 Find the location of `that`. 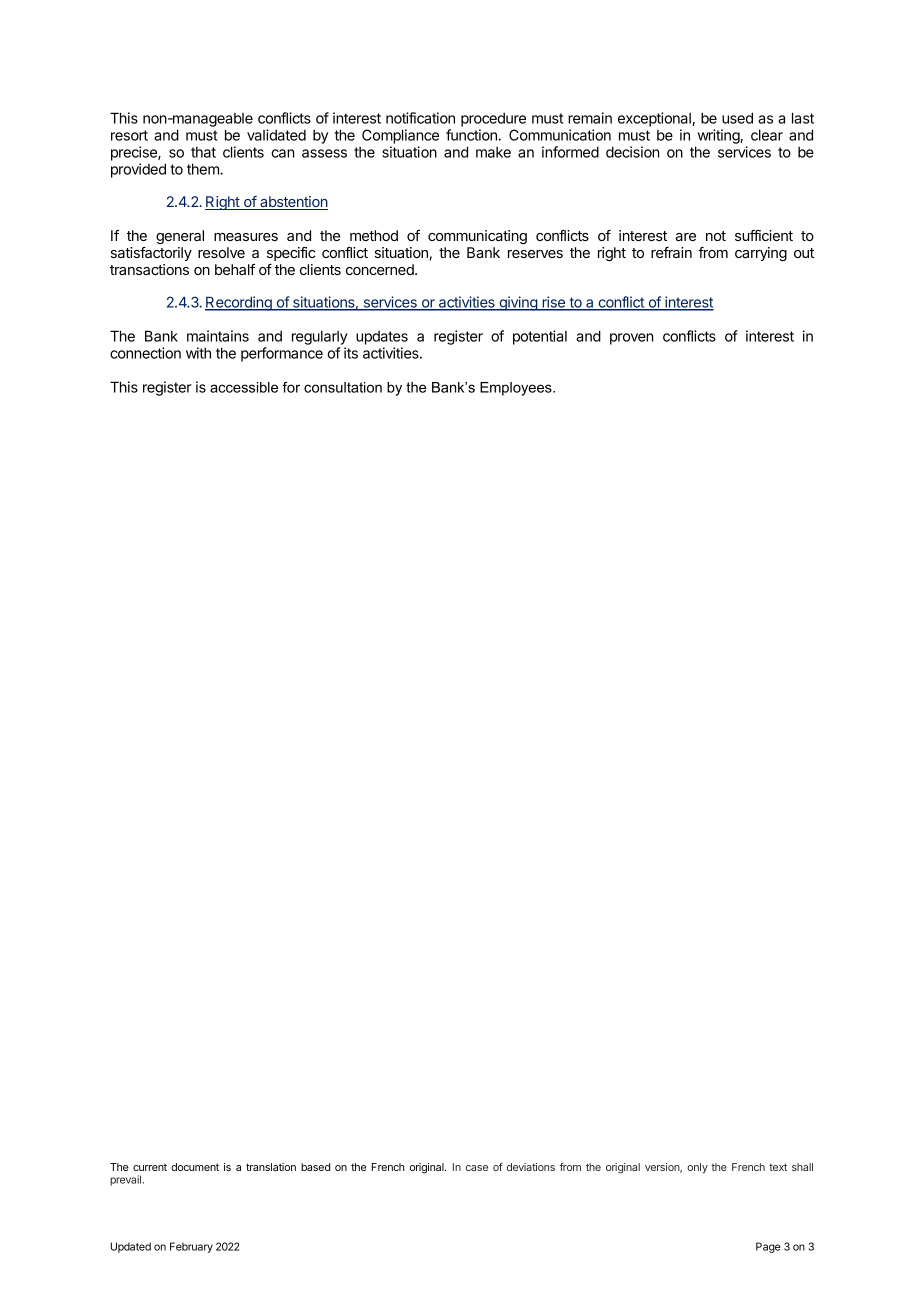

that is located at coordinates (203, 152).
